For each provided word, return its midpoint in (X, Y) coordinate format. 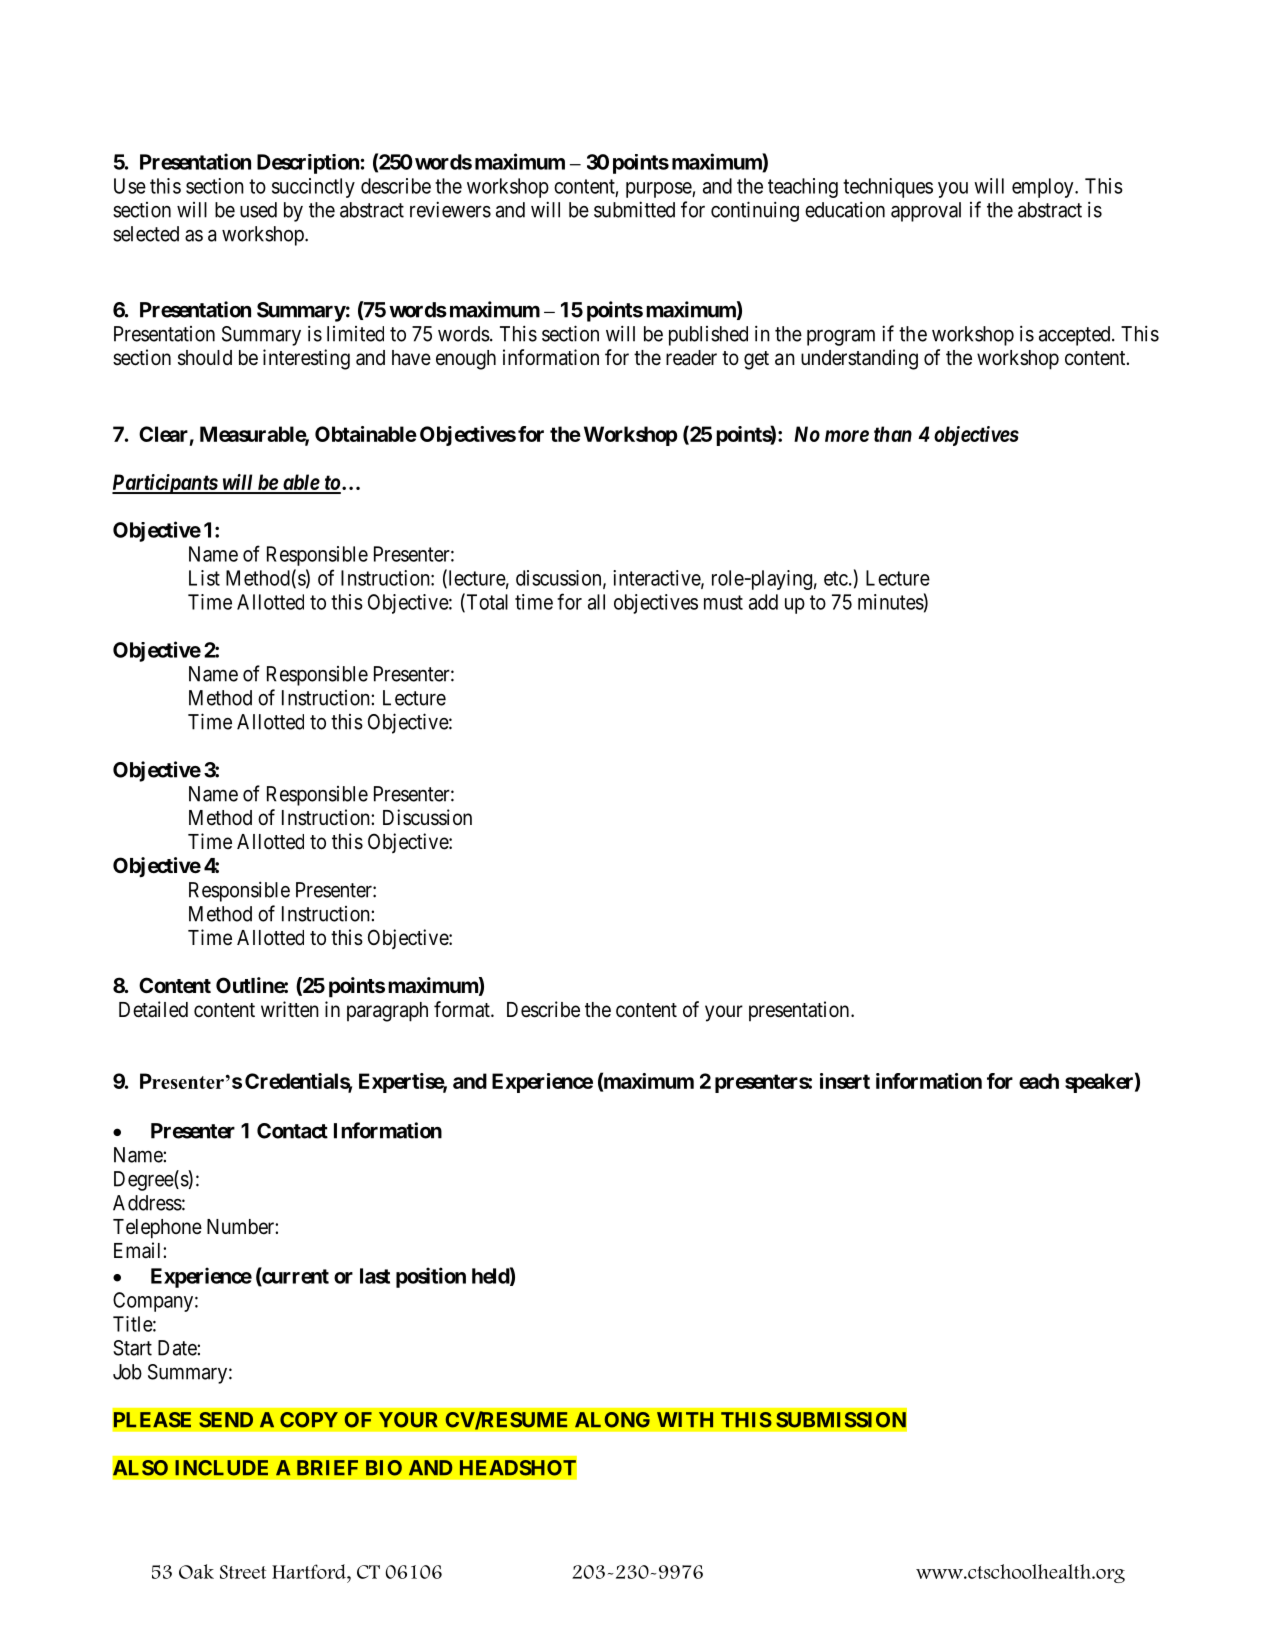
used (258, 210)
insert (845, 1081)
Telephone (157, 1229)
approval (926, 212)
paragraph (387, 1012)
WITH (685, 1419)
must (723, 602)
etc (836, 578)
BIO (384, 1468)
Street (243, 1572)
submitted (634, 209)
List (204, 578)
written (290, 1009)
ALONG (612, 1420)
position (431, 1277)
